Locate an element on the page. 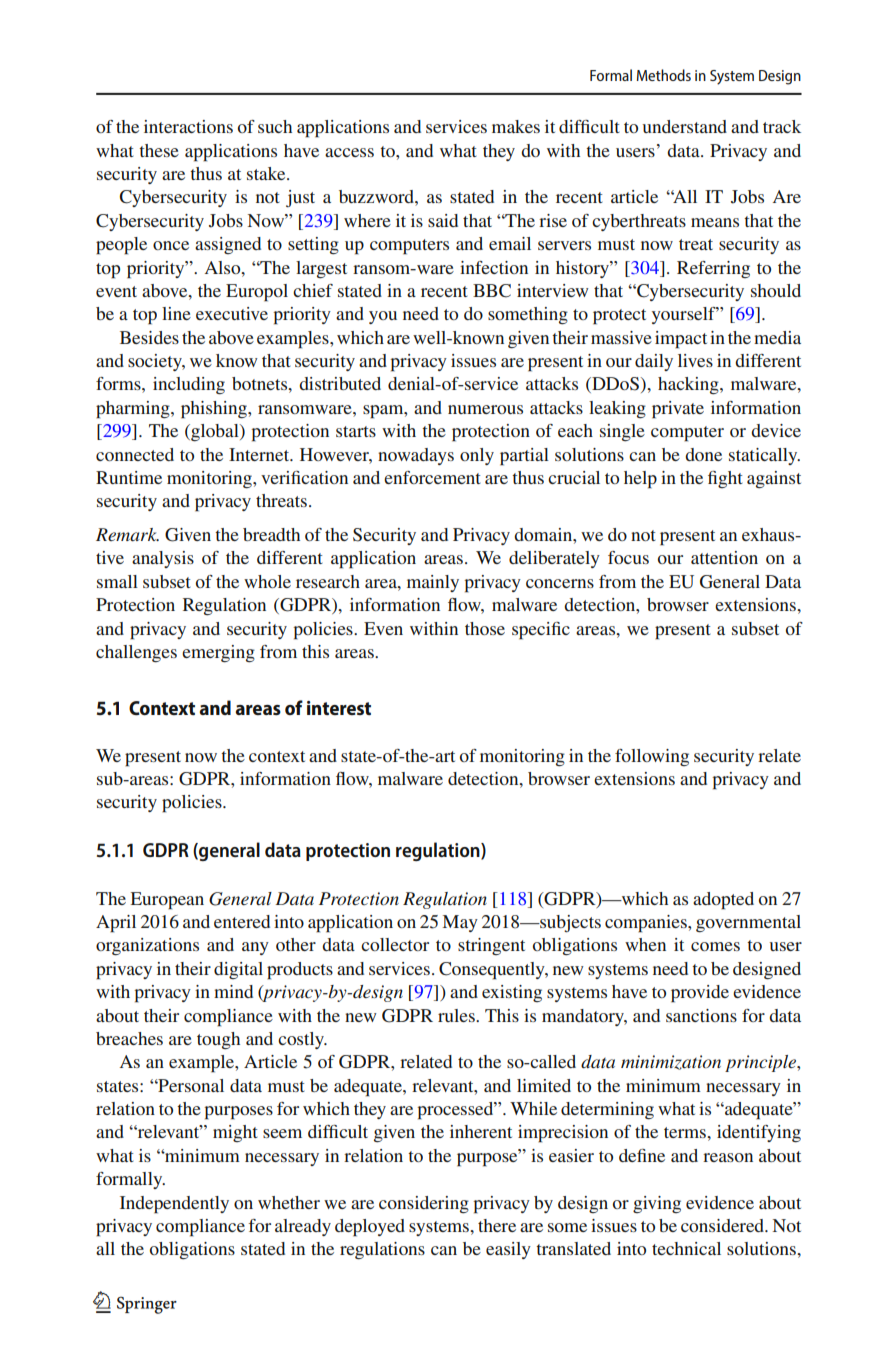 Image resolution: width=896 pixels, height=1359 pixels. following is located at coordinates (652, 757).
